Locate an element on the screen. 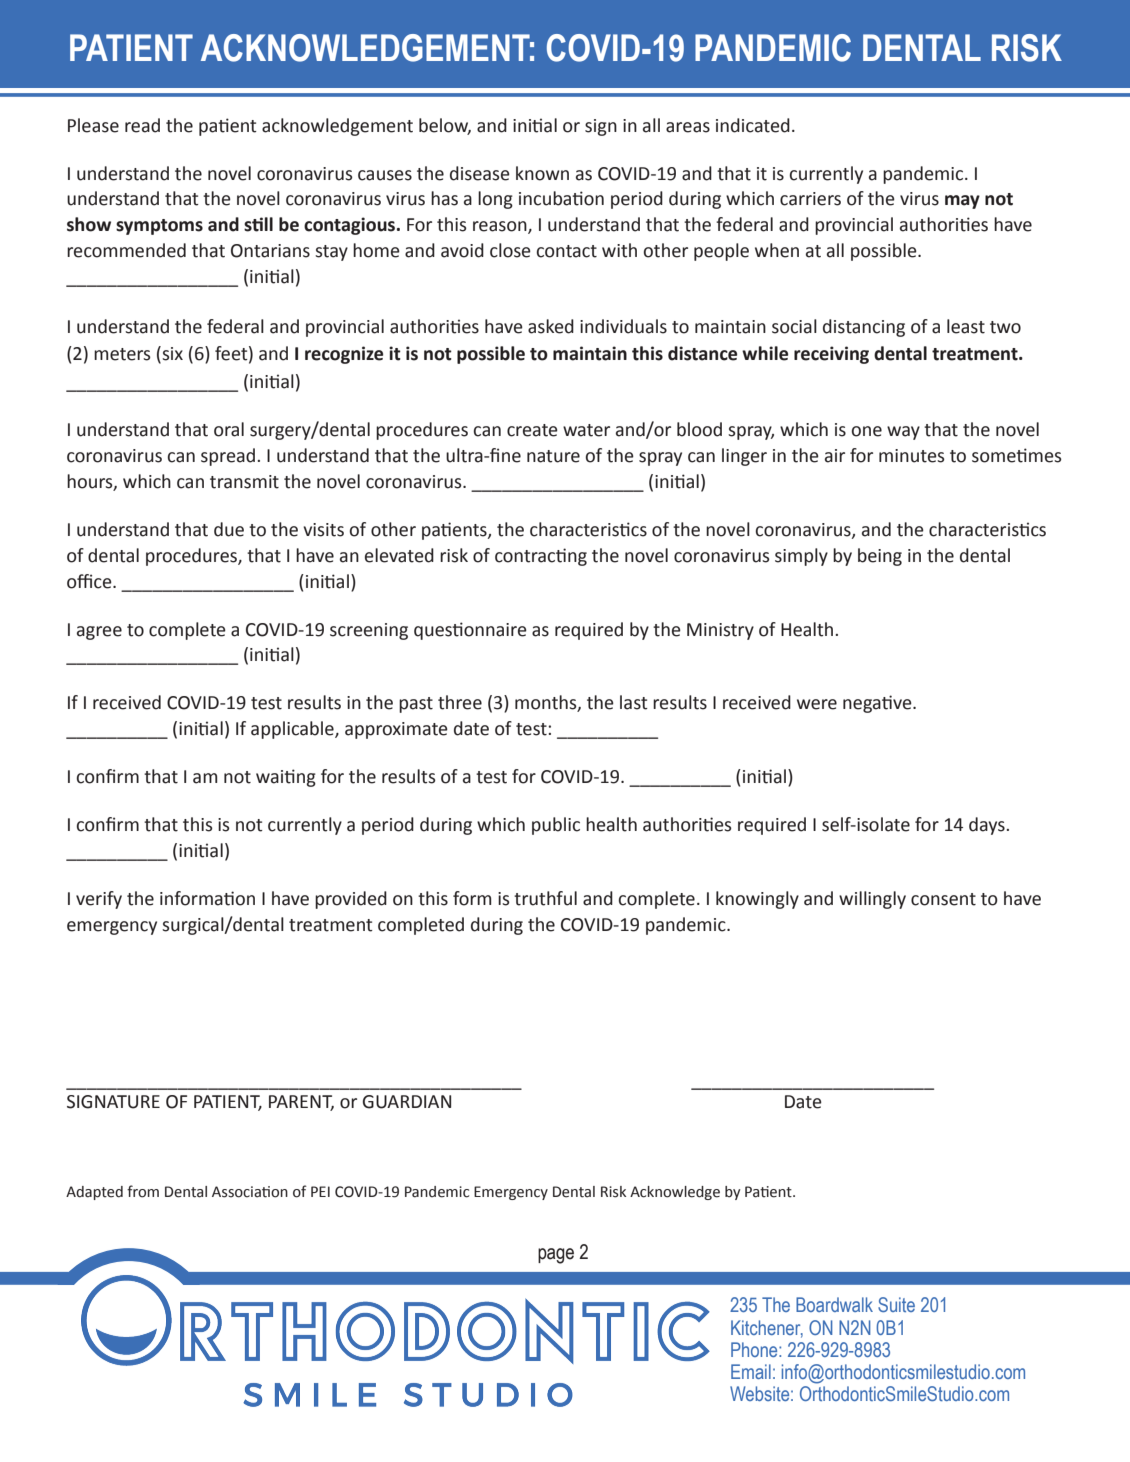  page is located at coordinates (556, 1256).
